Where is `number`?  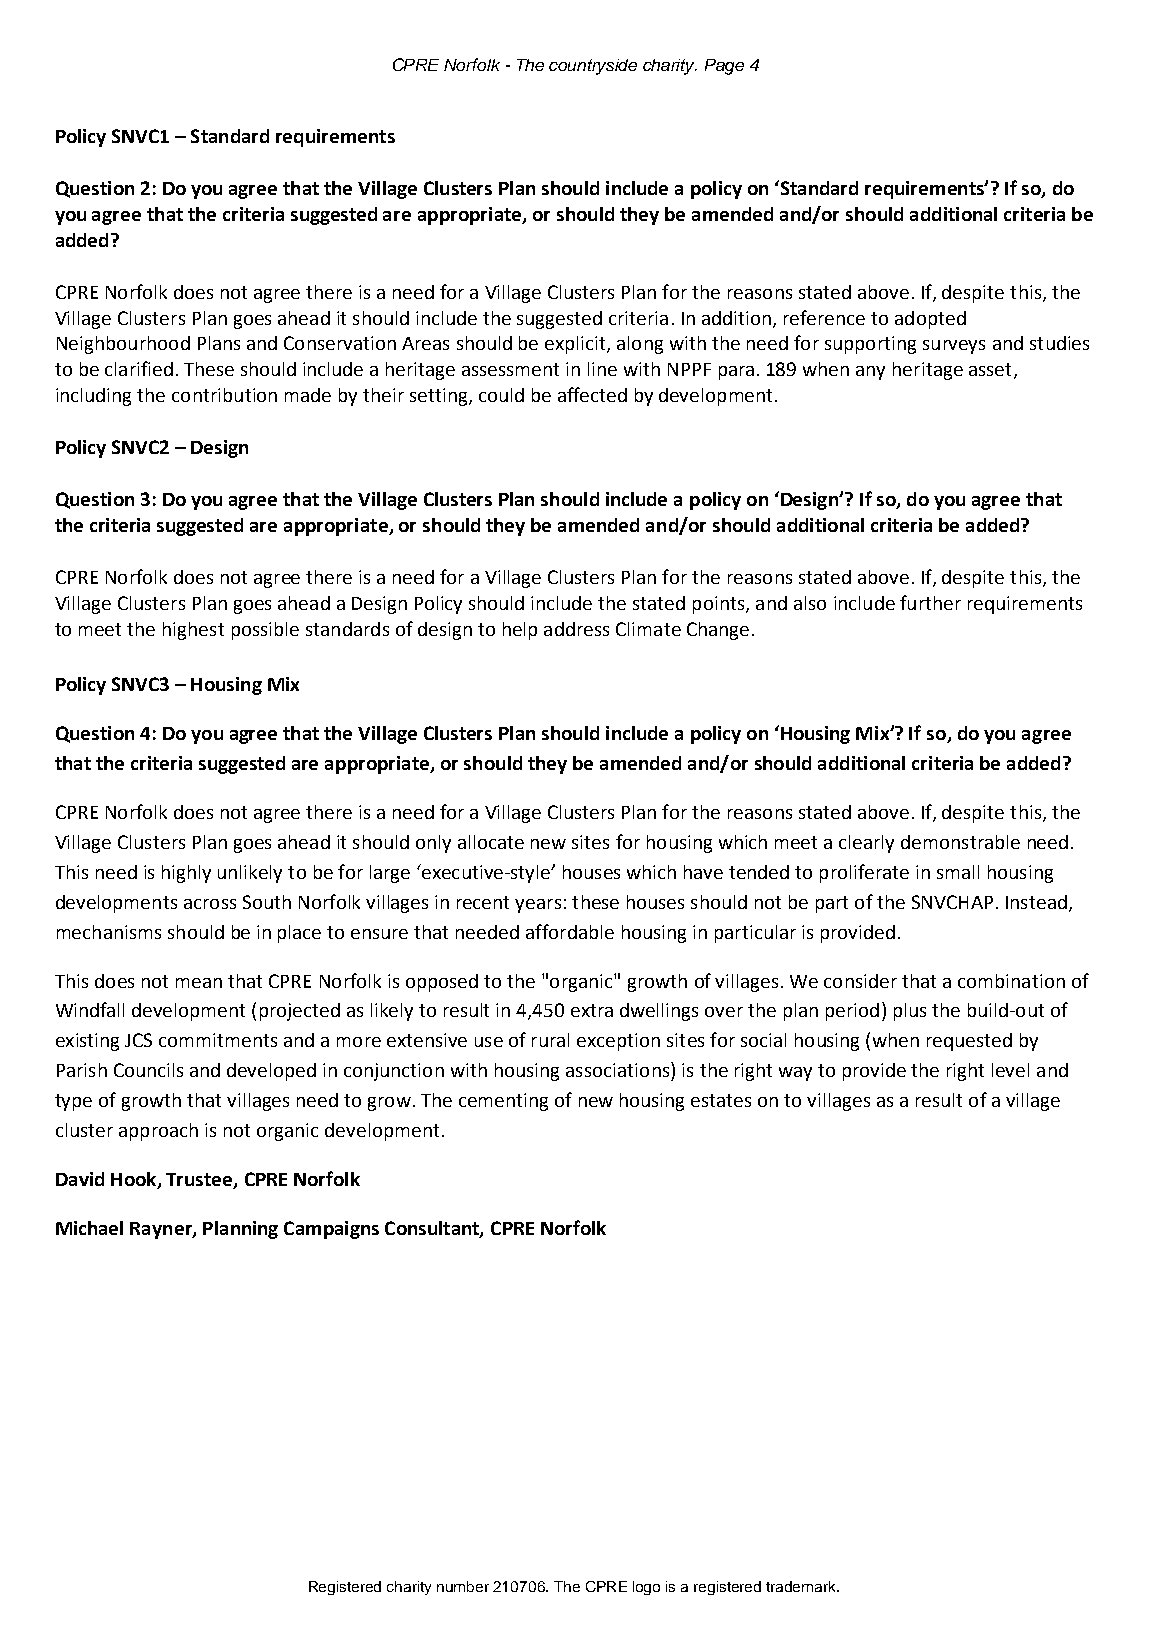
number is located at coordinates (463, 1586).
